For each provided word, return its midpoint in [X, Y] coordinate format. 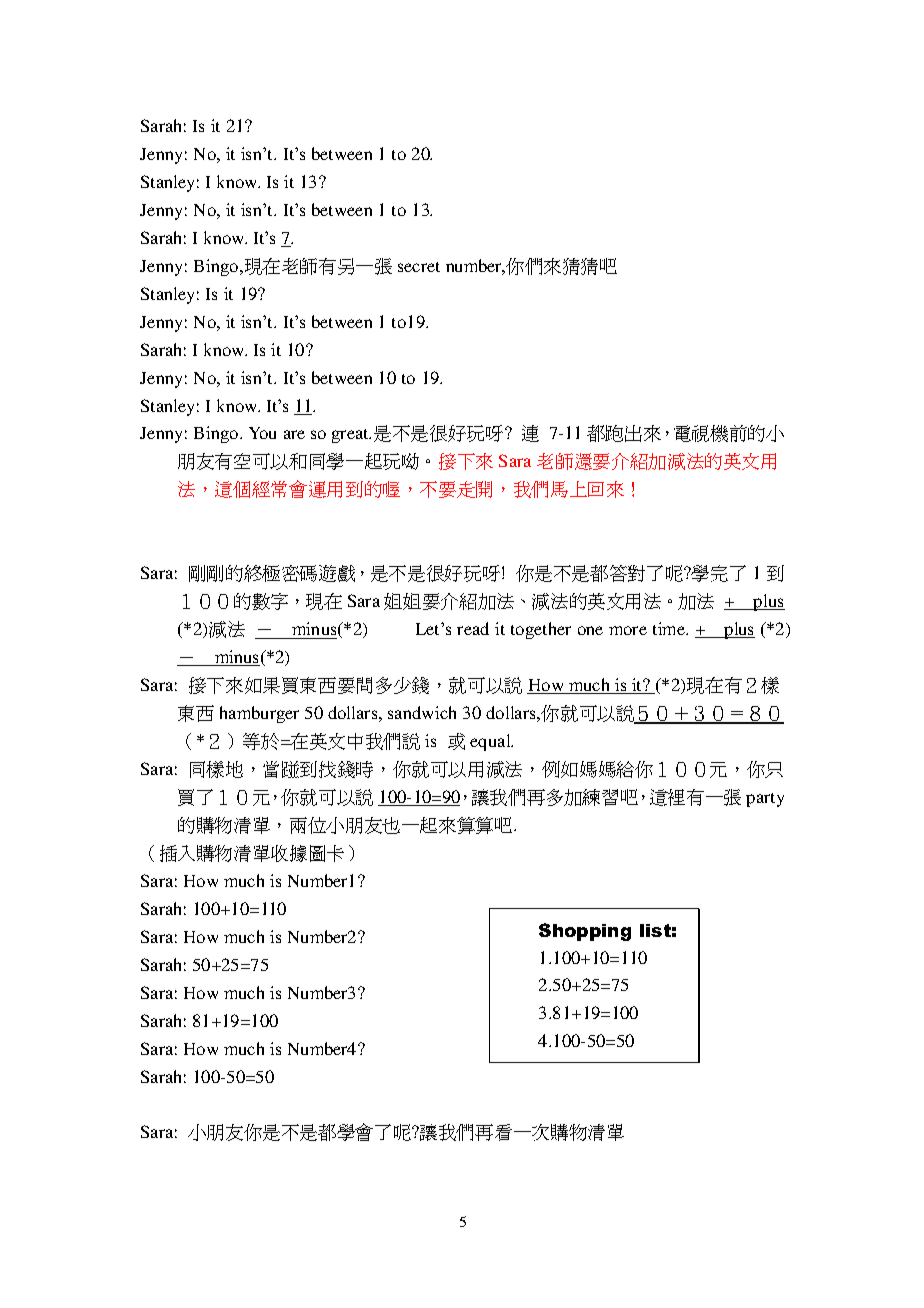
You [262, 433]
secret [419, 267]
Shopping [585, 932]
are [294, 434]
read [473, 628]
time [670, 628]
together [541, 630]
